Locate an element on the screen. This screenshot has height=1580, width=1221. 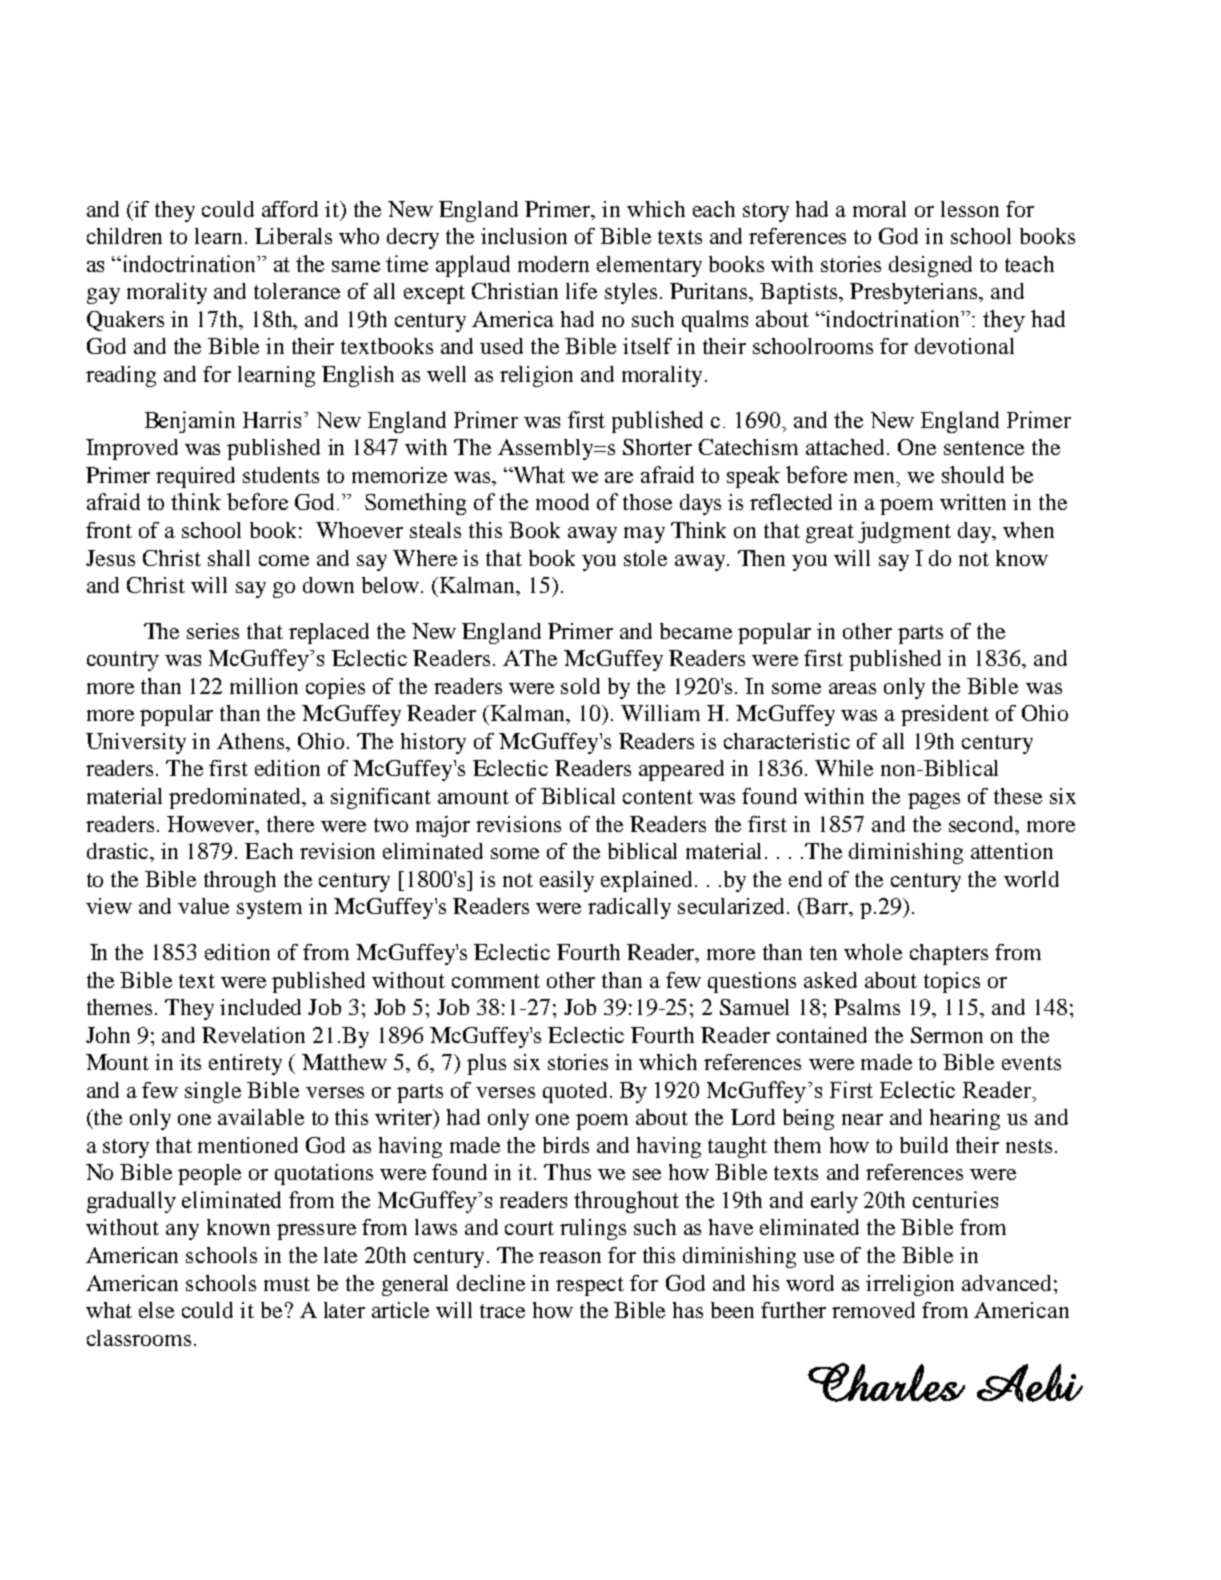
trace is located at coordinates (502, 1311).
